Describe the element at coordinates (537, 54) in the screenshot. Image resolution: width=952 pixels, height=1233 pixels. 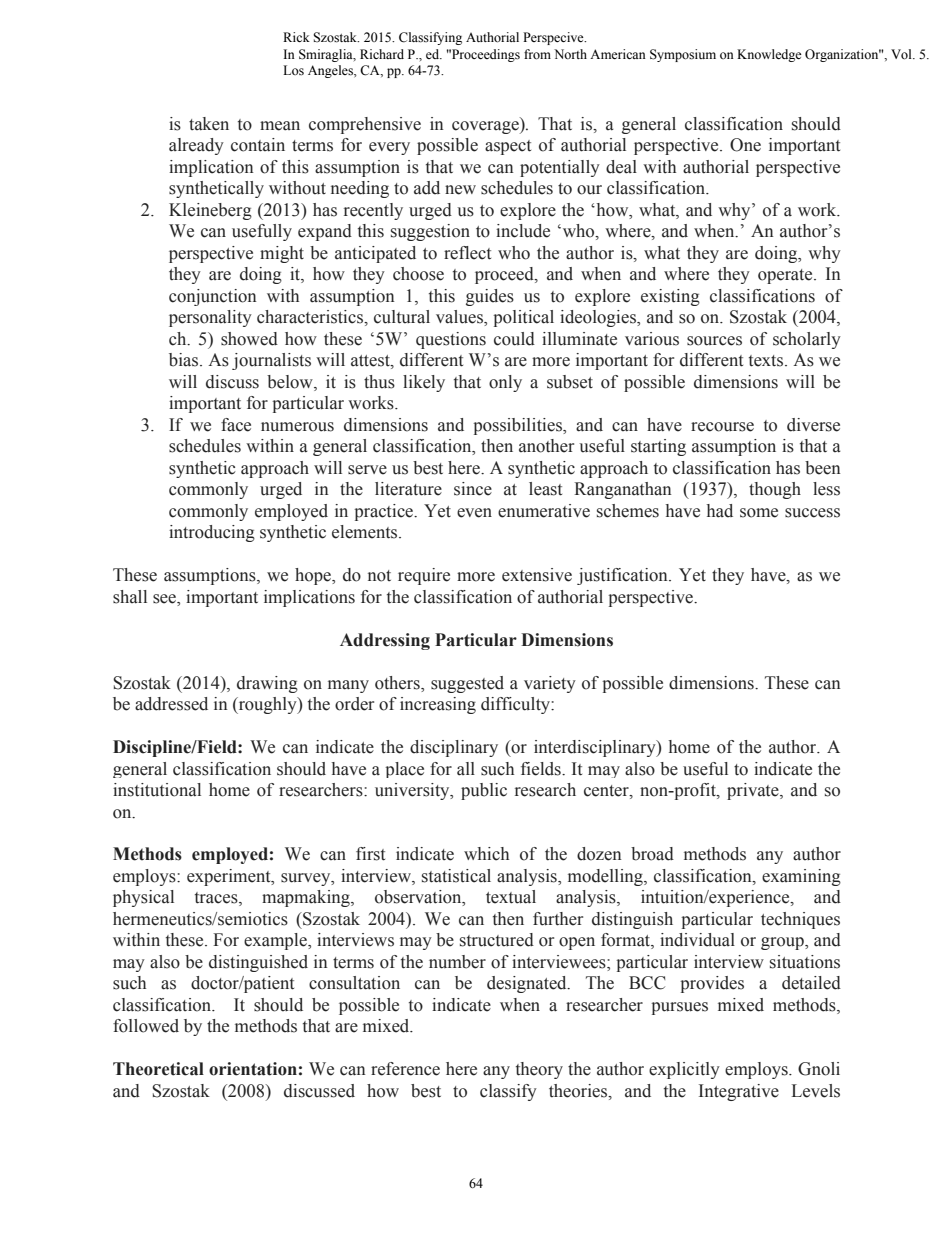
I see `from` at that location.
